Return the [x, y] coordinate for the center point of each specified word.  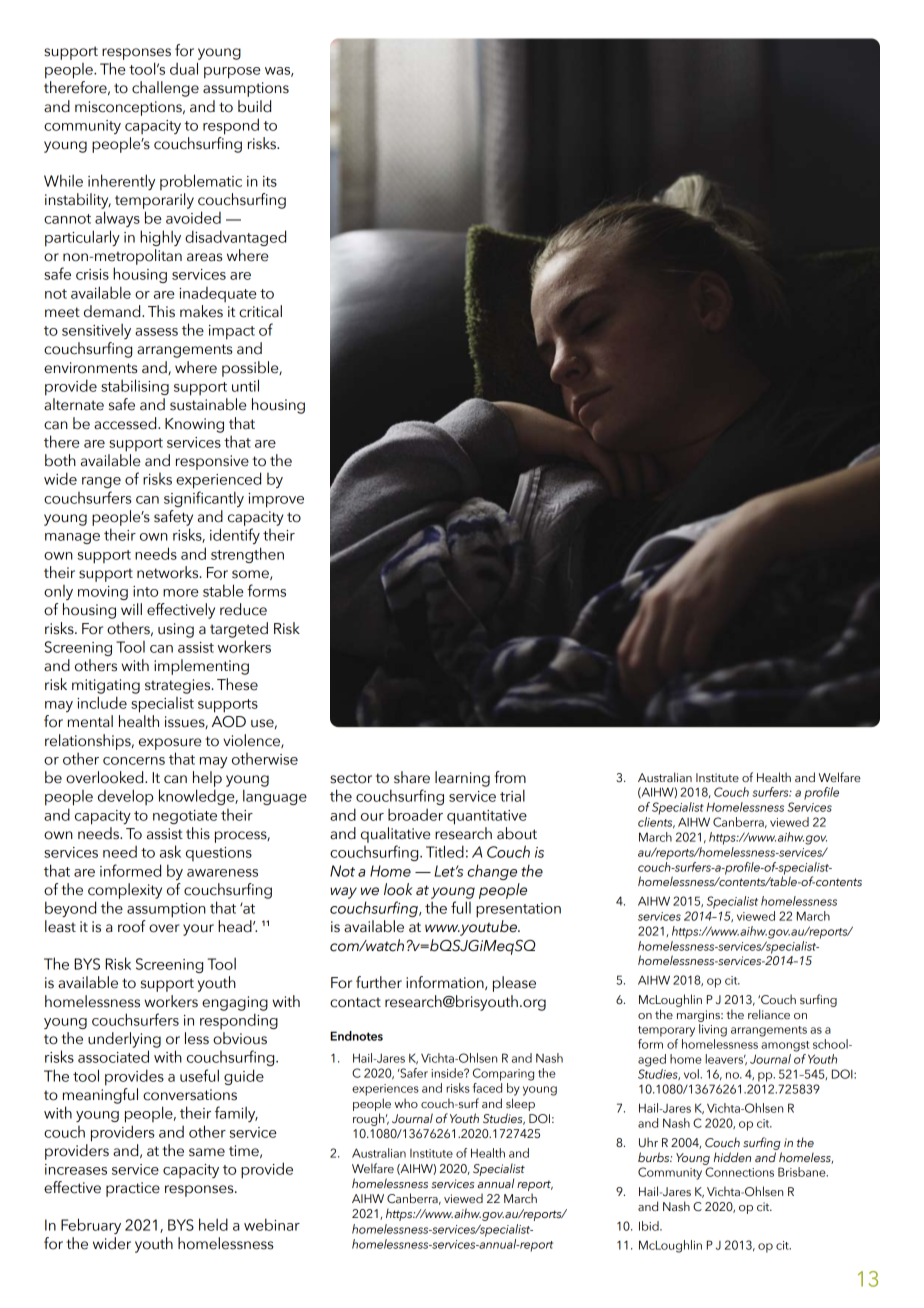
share [412, 777]
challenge [165, 89]
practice [133, 1189]
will [131, 609]
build [254, 106]
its [270, 181]
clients [656, 822]
